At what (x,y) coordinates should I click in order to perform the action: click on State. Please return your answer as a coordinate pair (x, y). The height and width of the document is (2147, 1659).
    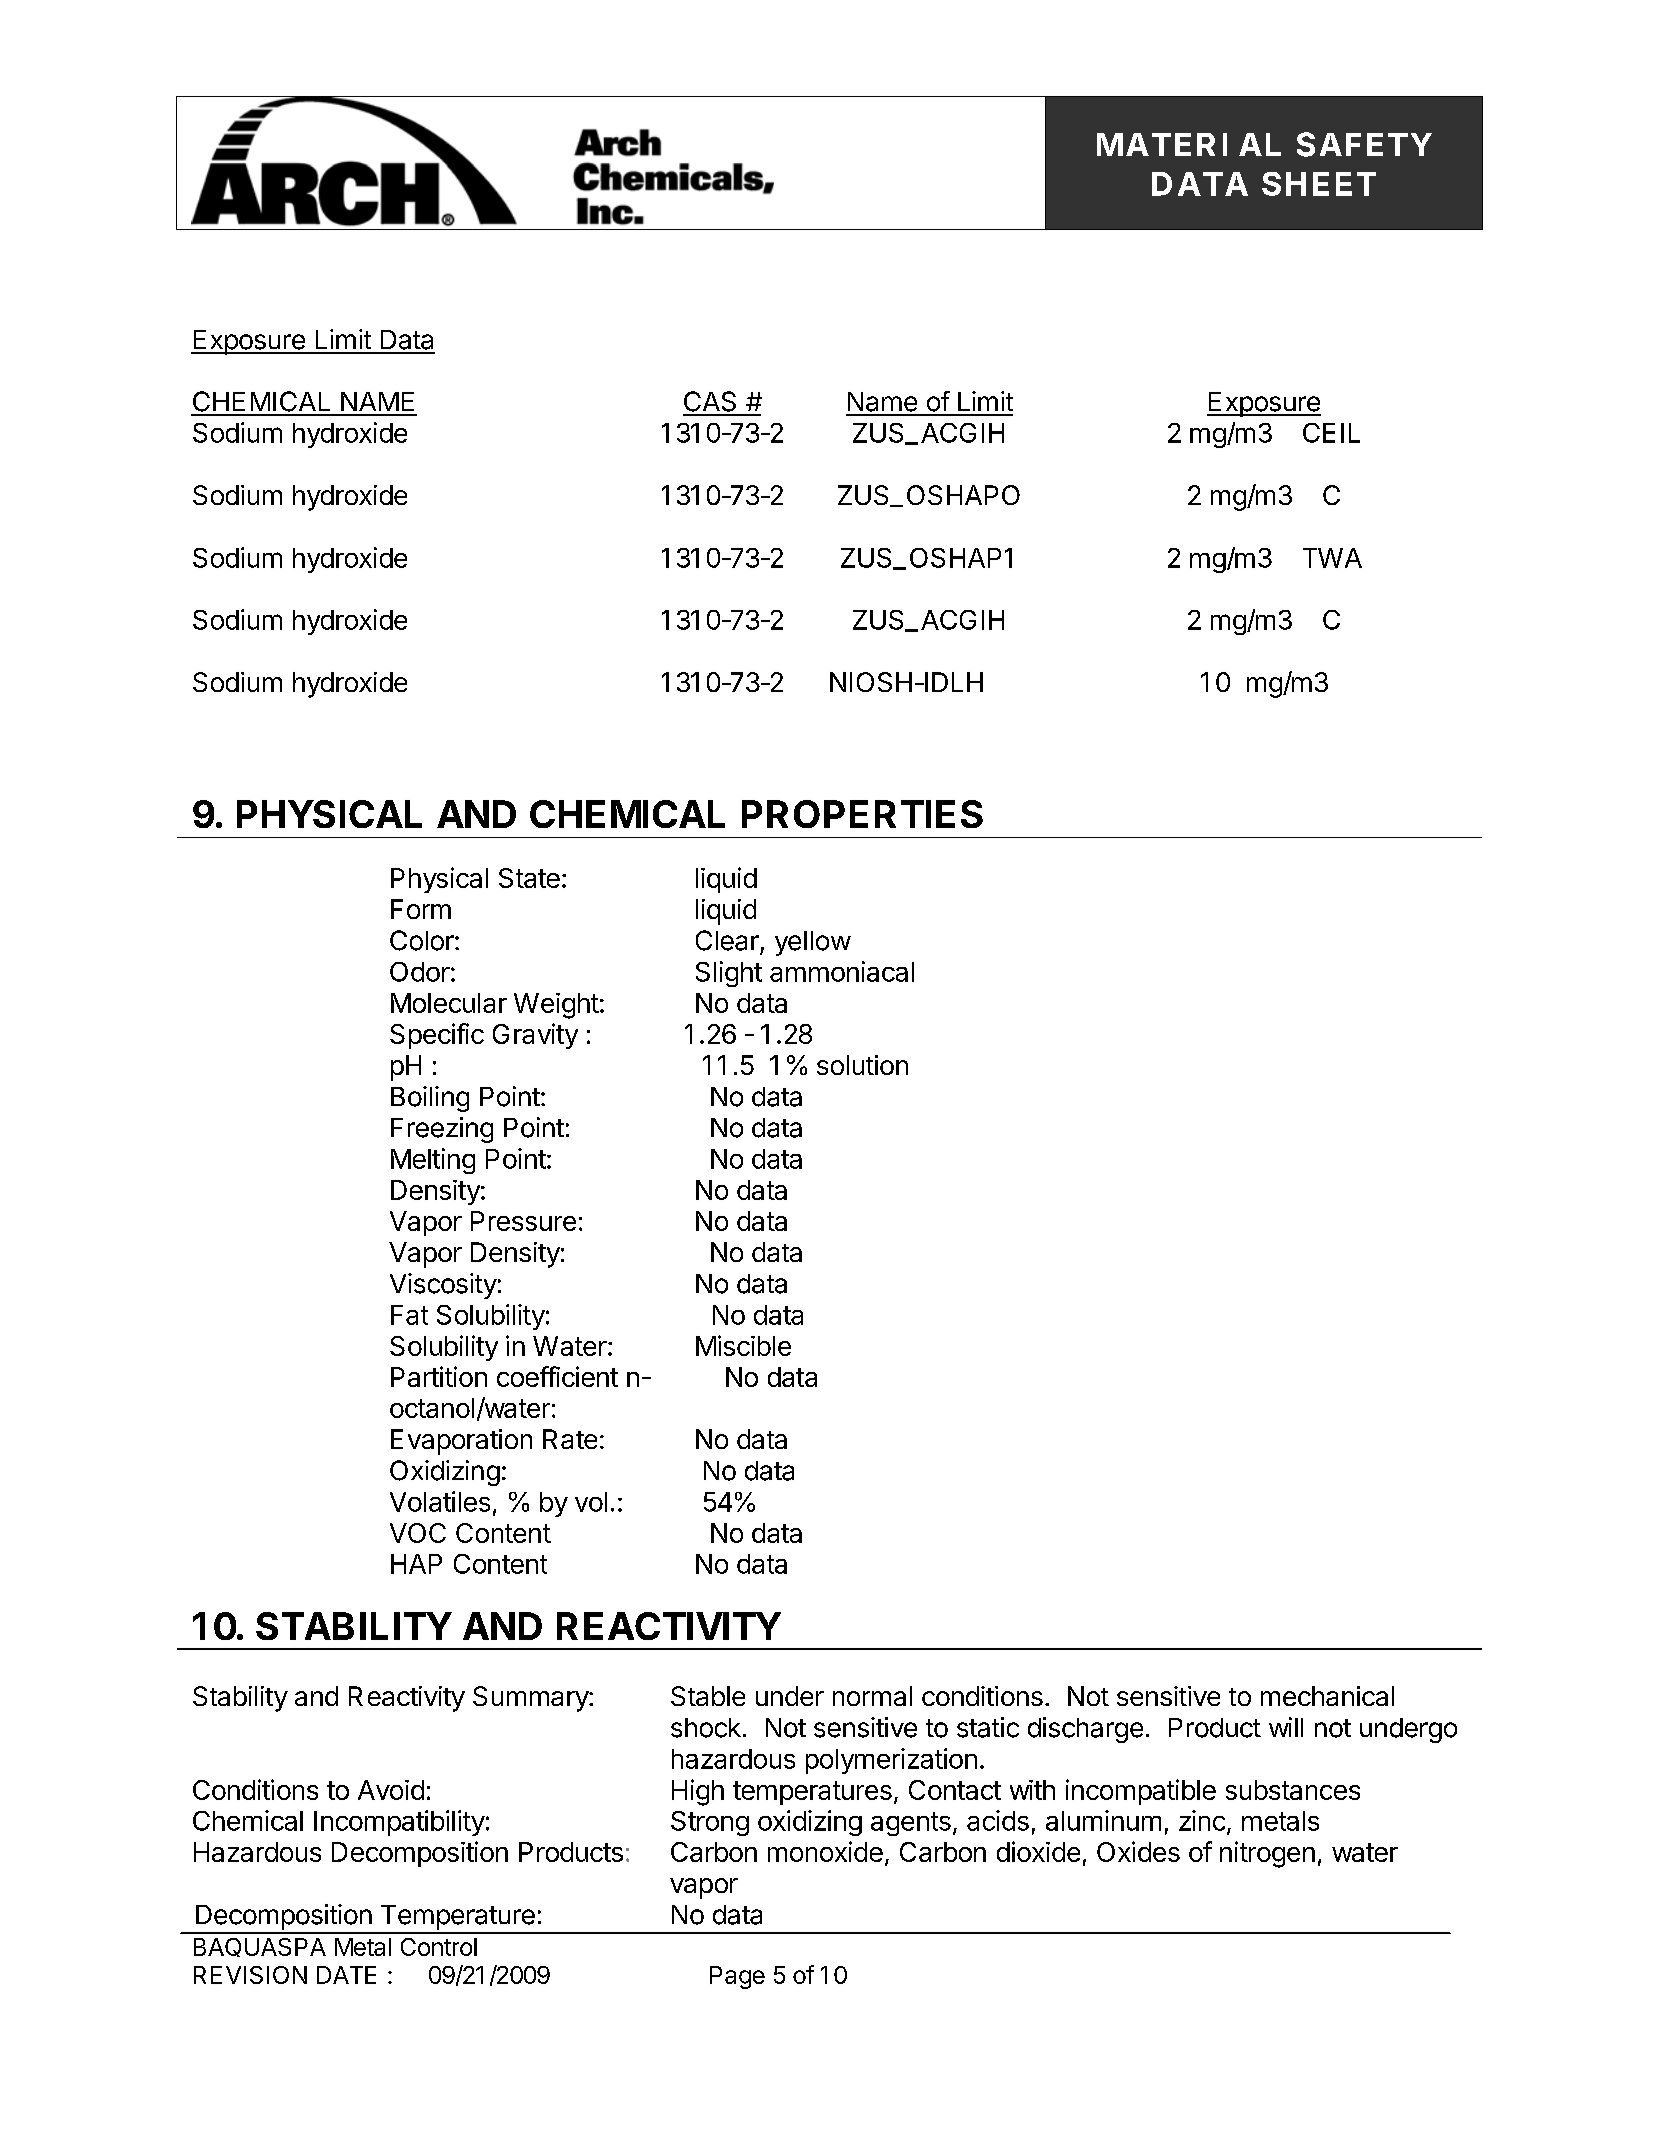
    Looking at the image, I should click on (529, 878).
